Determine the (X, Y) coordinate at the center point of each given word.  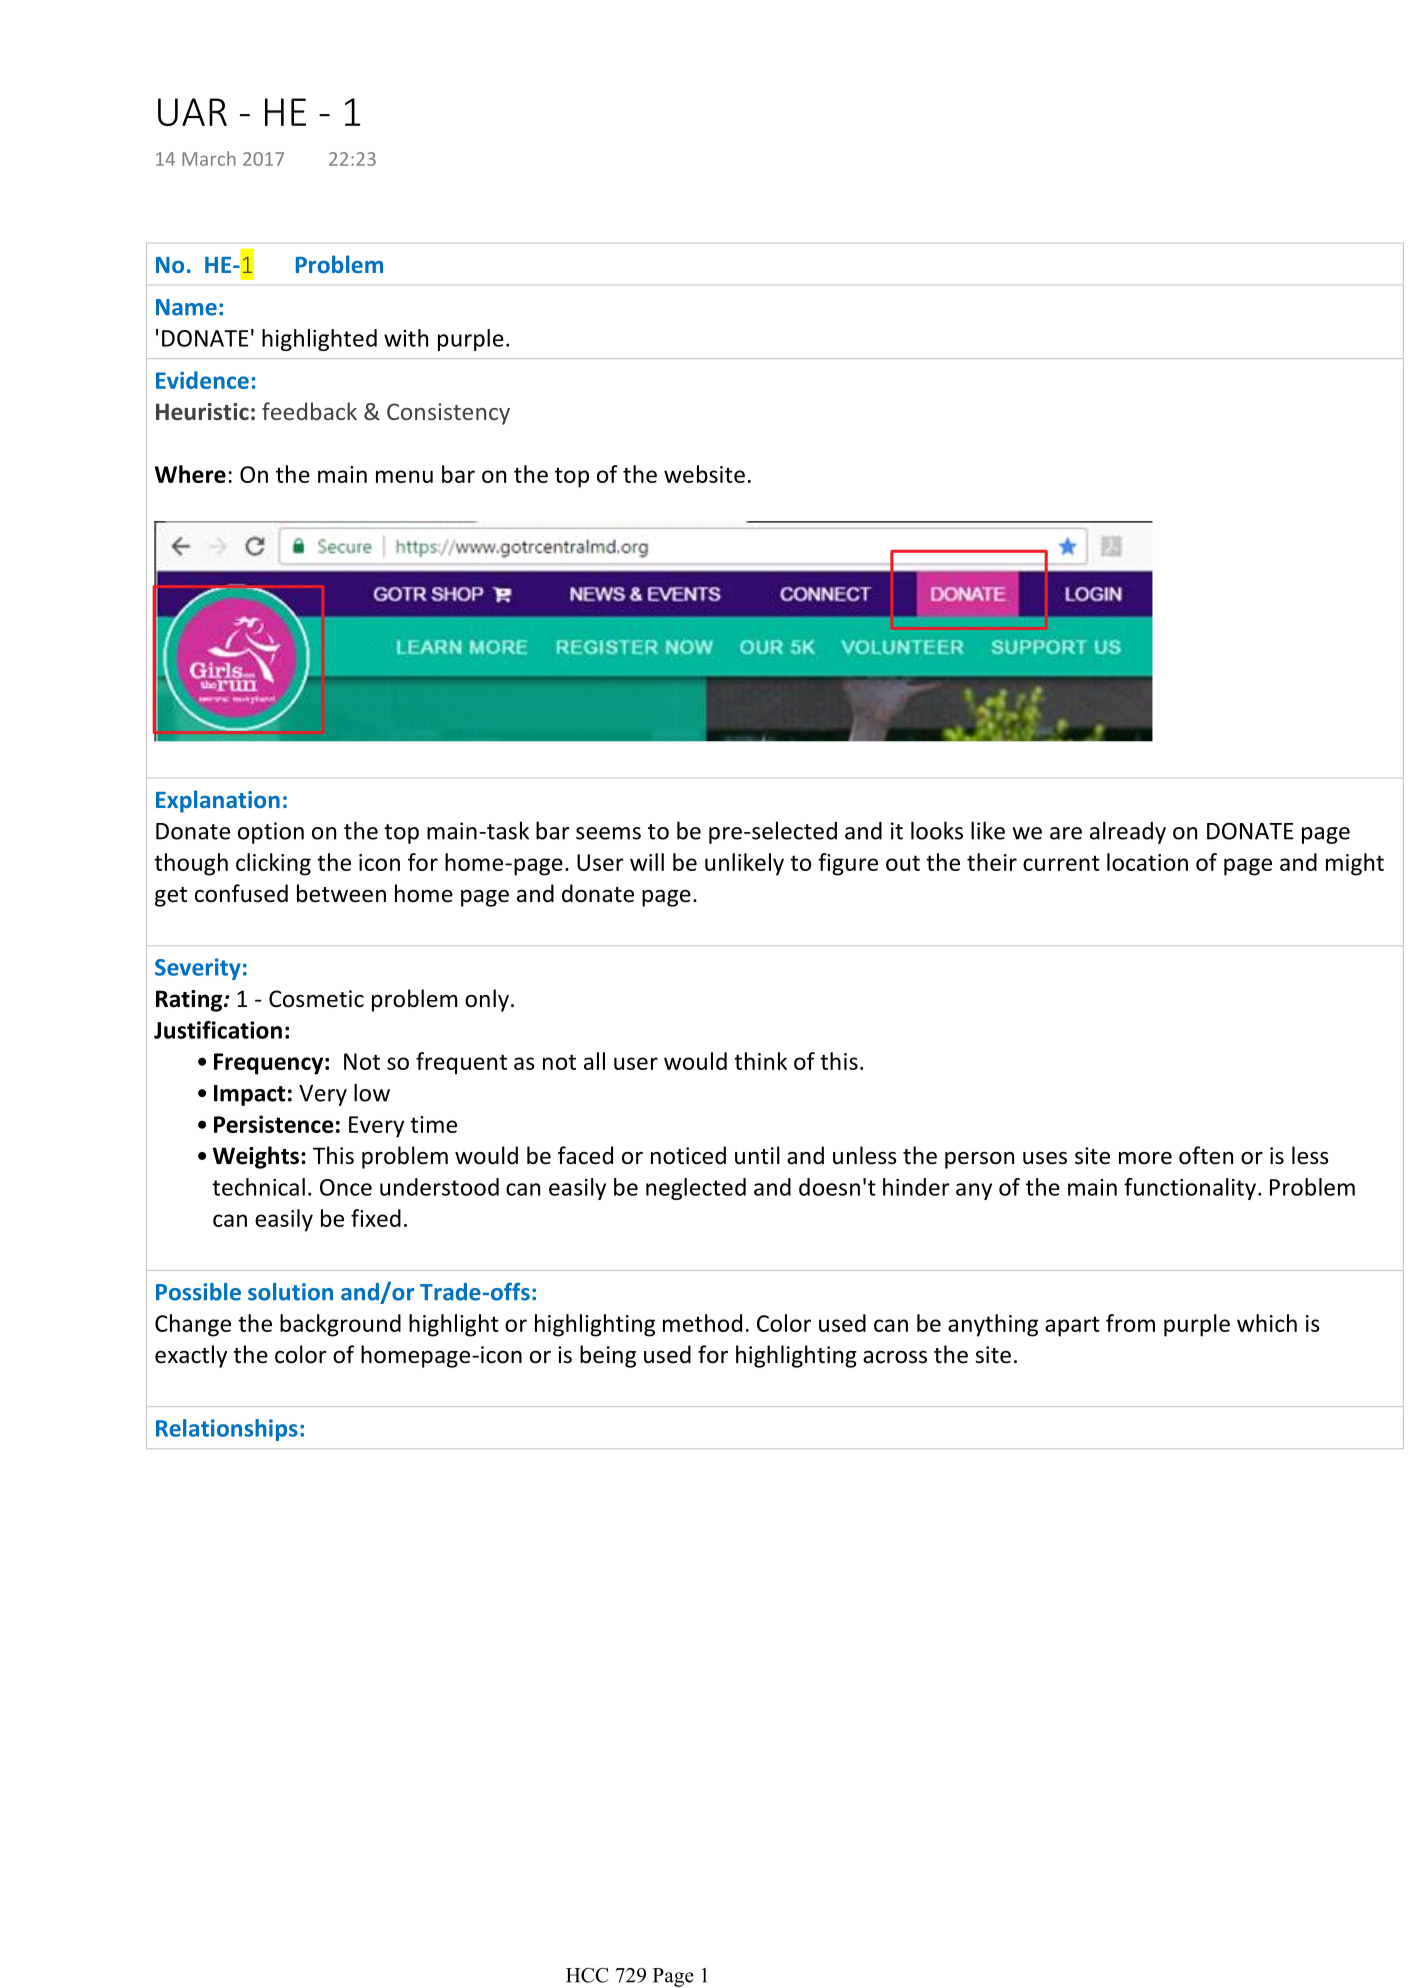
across (895, 1357)
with (406, 338)
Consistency (448, 414)
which (1267, 1323)
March (209, 158)
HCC (587, 1975)
